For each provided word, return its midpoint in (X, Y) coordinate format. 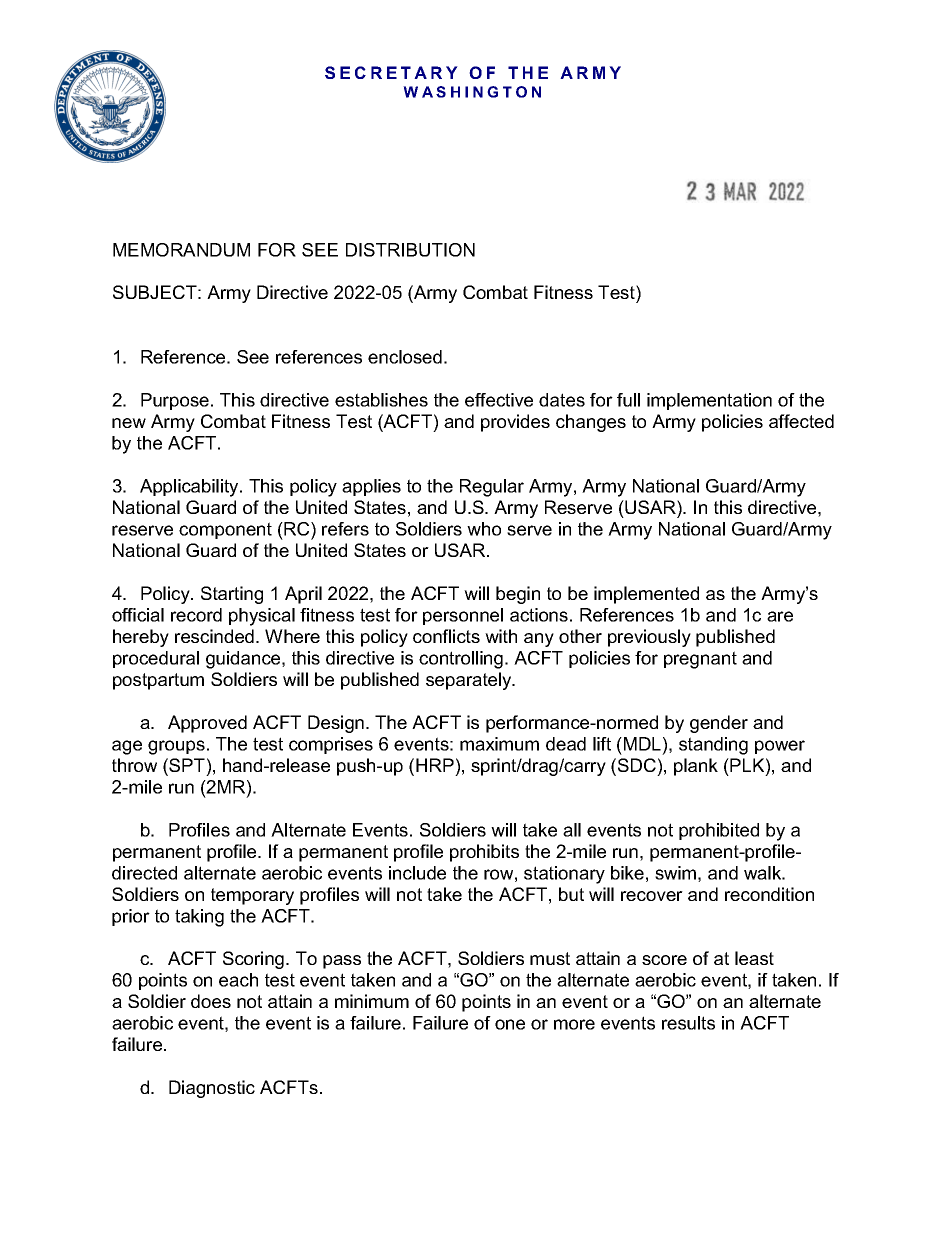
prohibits (484, 853)
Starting (232, 595)
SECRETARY (391, 72)
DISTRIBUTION (410, 250)
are (780, 616)
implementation (709, 401)
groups (176, 747)
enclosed (405, 357)
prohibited (719, 831)
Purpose (175, 401)
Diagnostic (212, 1089)
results (688, 1023)
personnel (463, 616)
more (574, 1024)
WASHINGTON (472, 92)
